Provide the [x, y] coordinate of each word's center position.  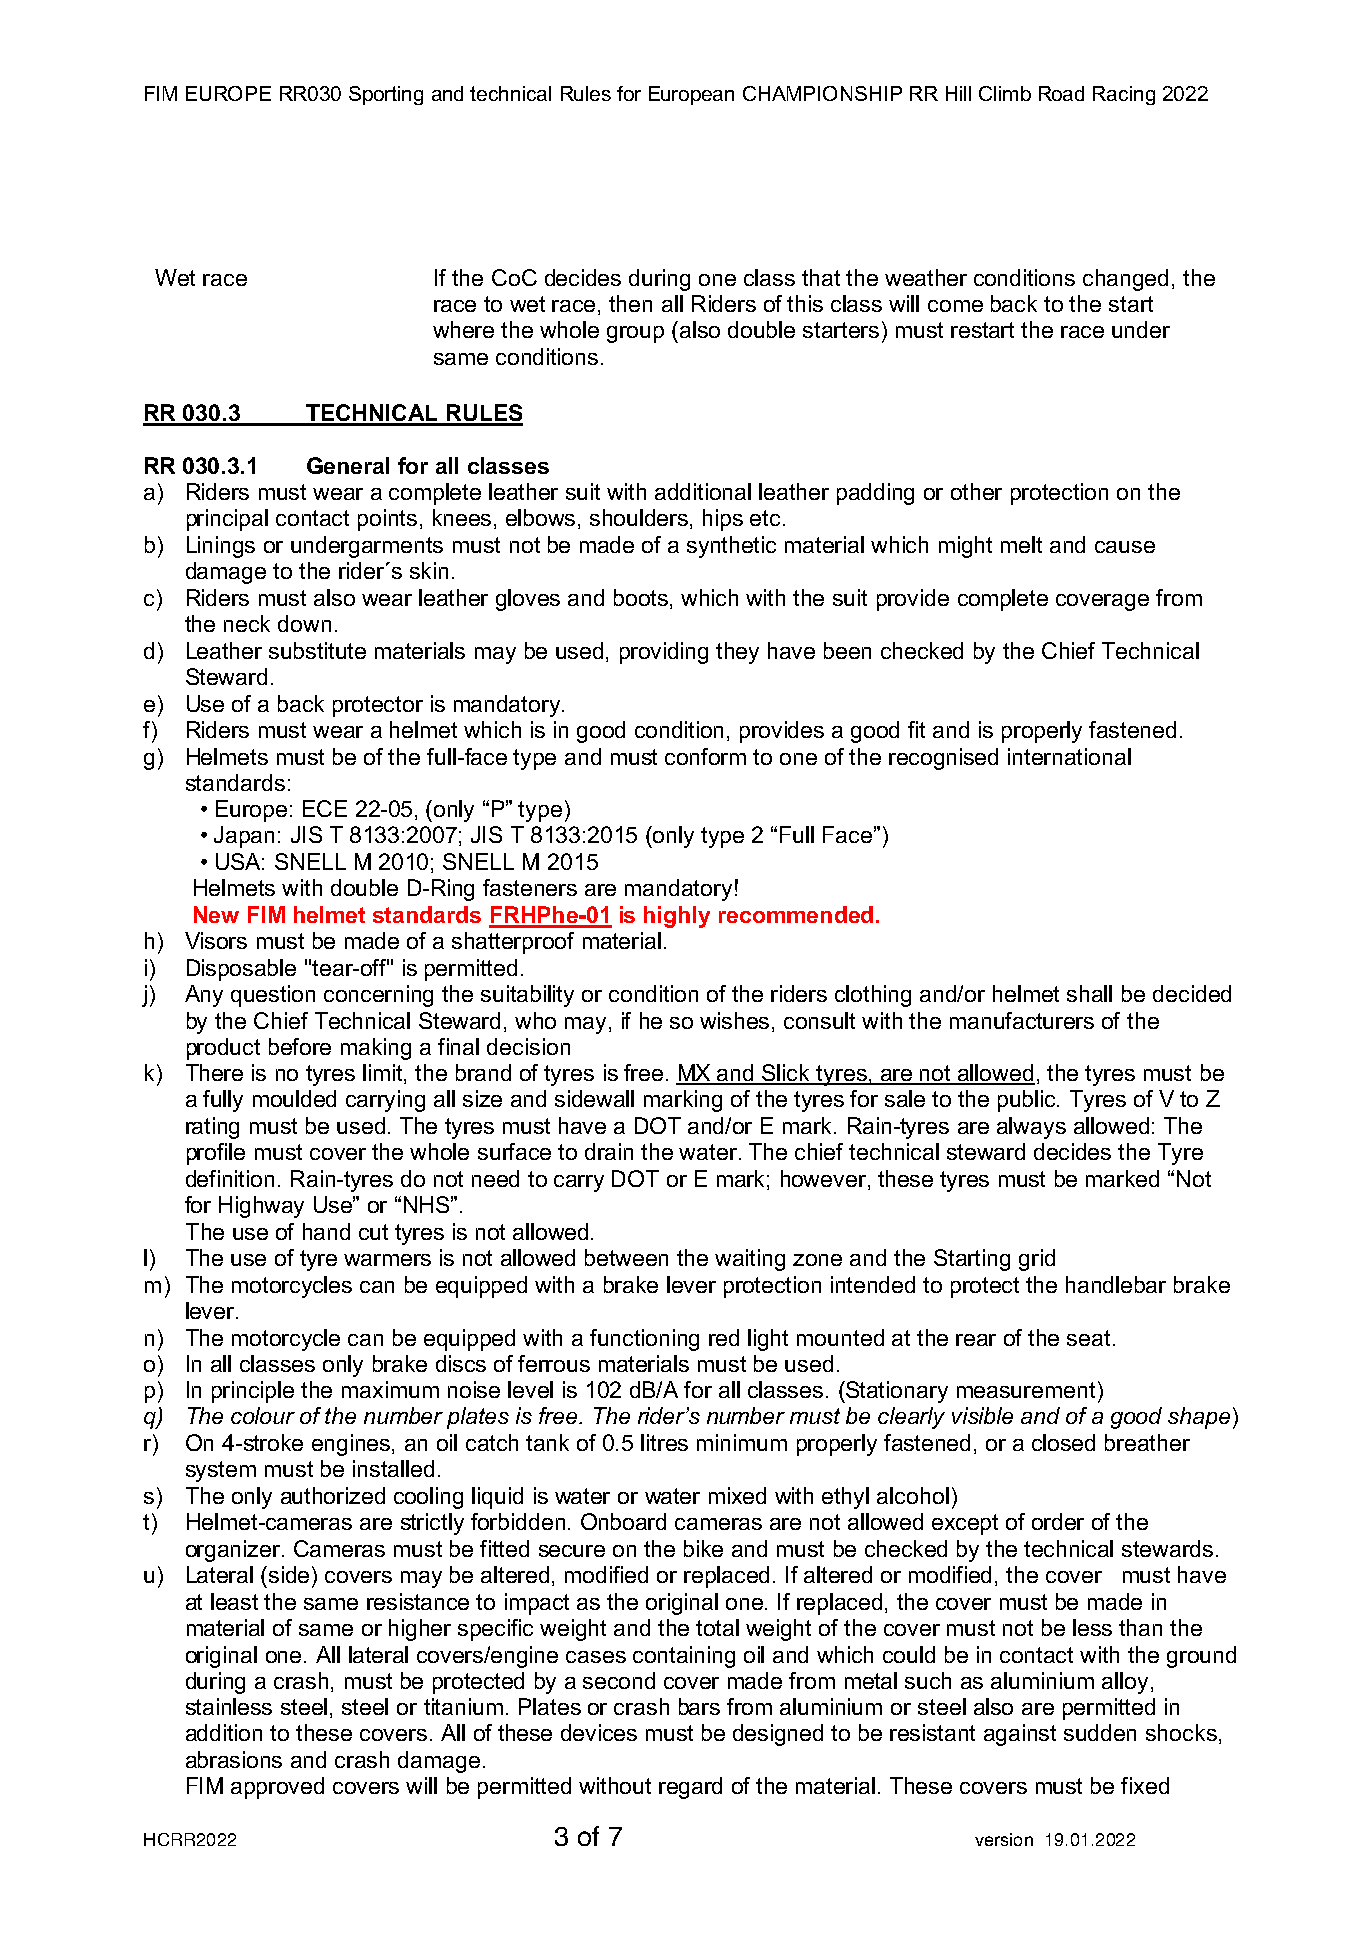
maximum [390, 1389]
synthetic [731, 547]
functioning [644, 1340]
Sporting [386, 95]
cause [1125, 547]
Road [1061, 93]
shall [1089, 993]
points [387, 520]
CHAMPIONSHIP [822, 93]
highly [677, 917]
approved [277, 1788]
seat [1088, 1338]
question [273, 996]
